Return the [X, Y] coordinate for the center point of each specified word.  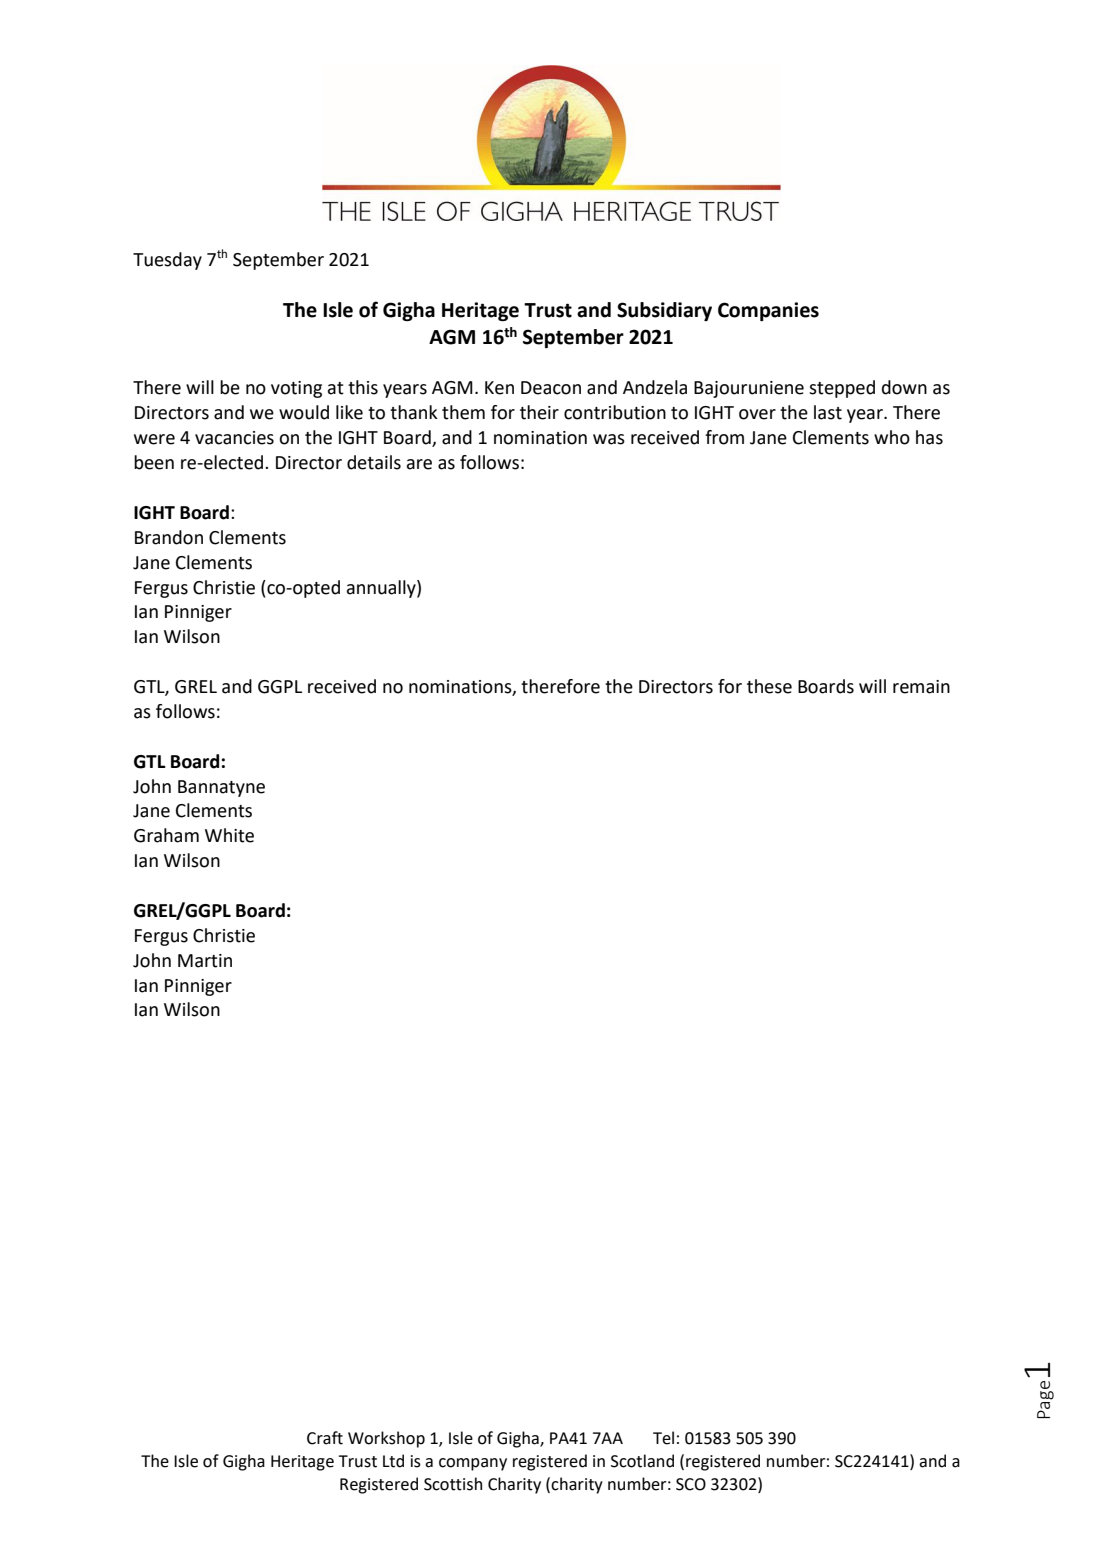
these [769, 686]
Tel [663, 1438]
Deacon [551, 388]
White [229, 835]
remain [921, 687]
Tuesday [167, 261]
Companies [768, 311]
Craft [325, 1438]
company [473, 1464]
